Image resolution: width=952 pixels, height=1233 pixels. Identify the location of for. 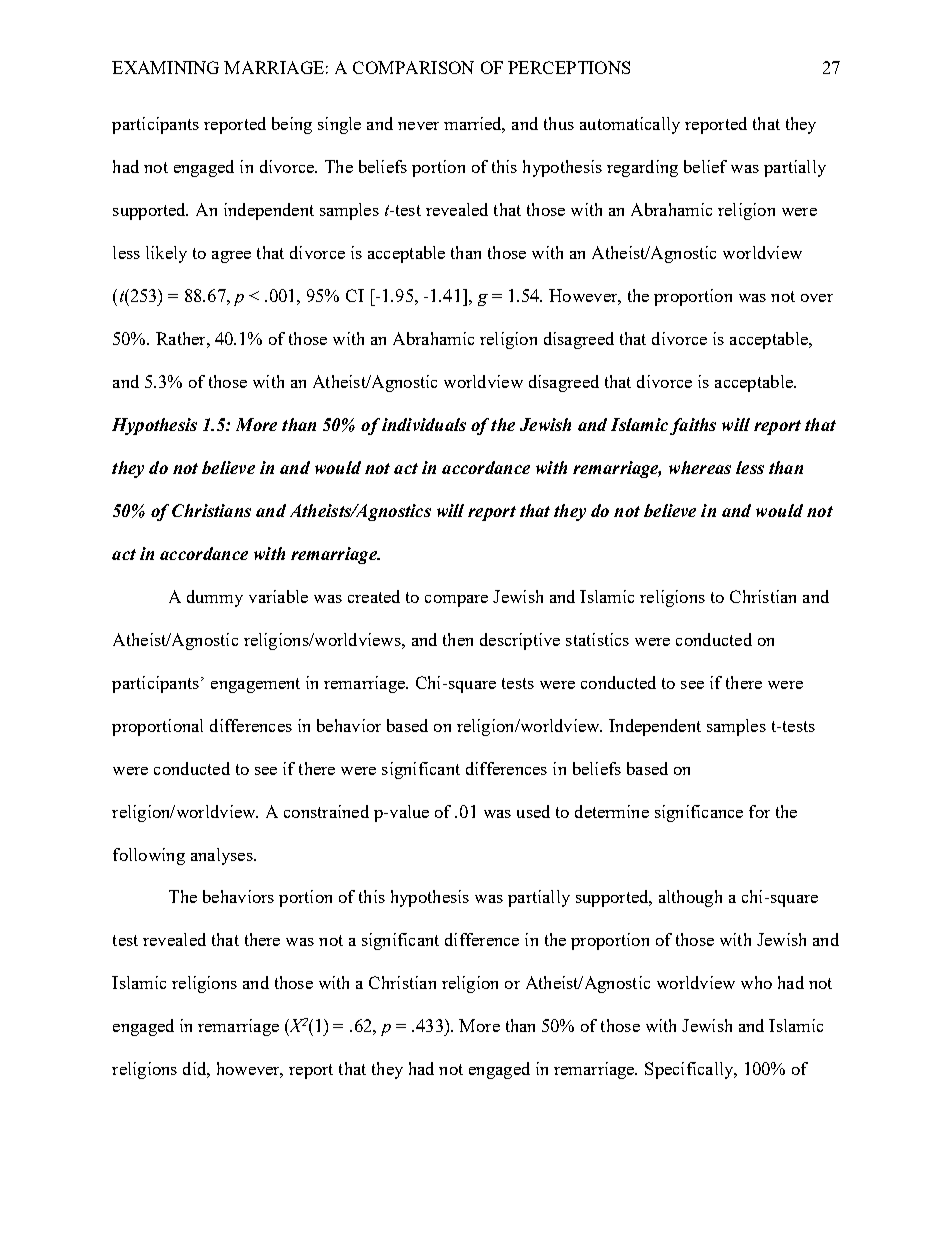
(759, 811).
